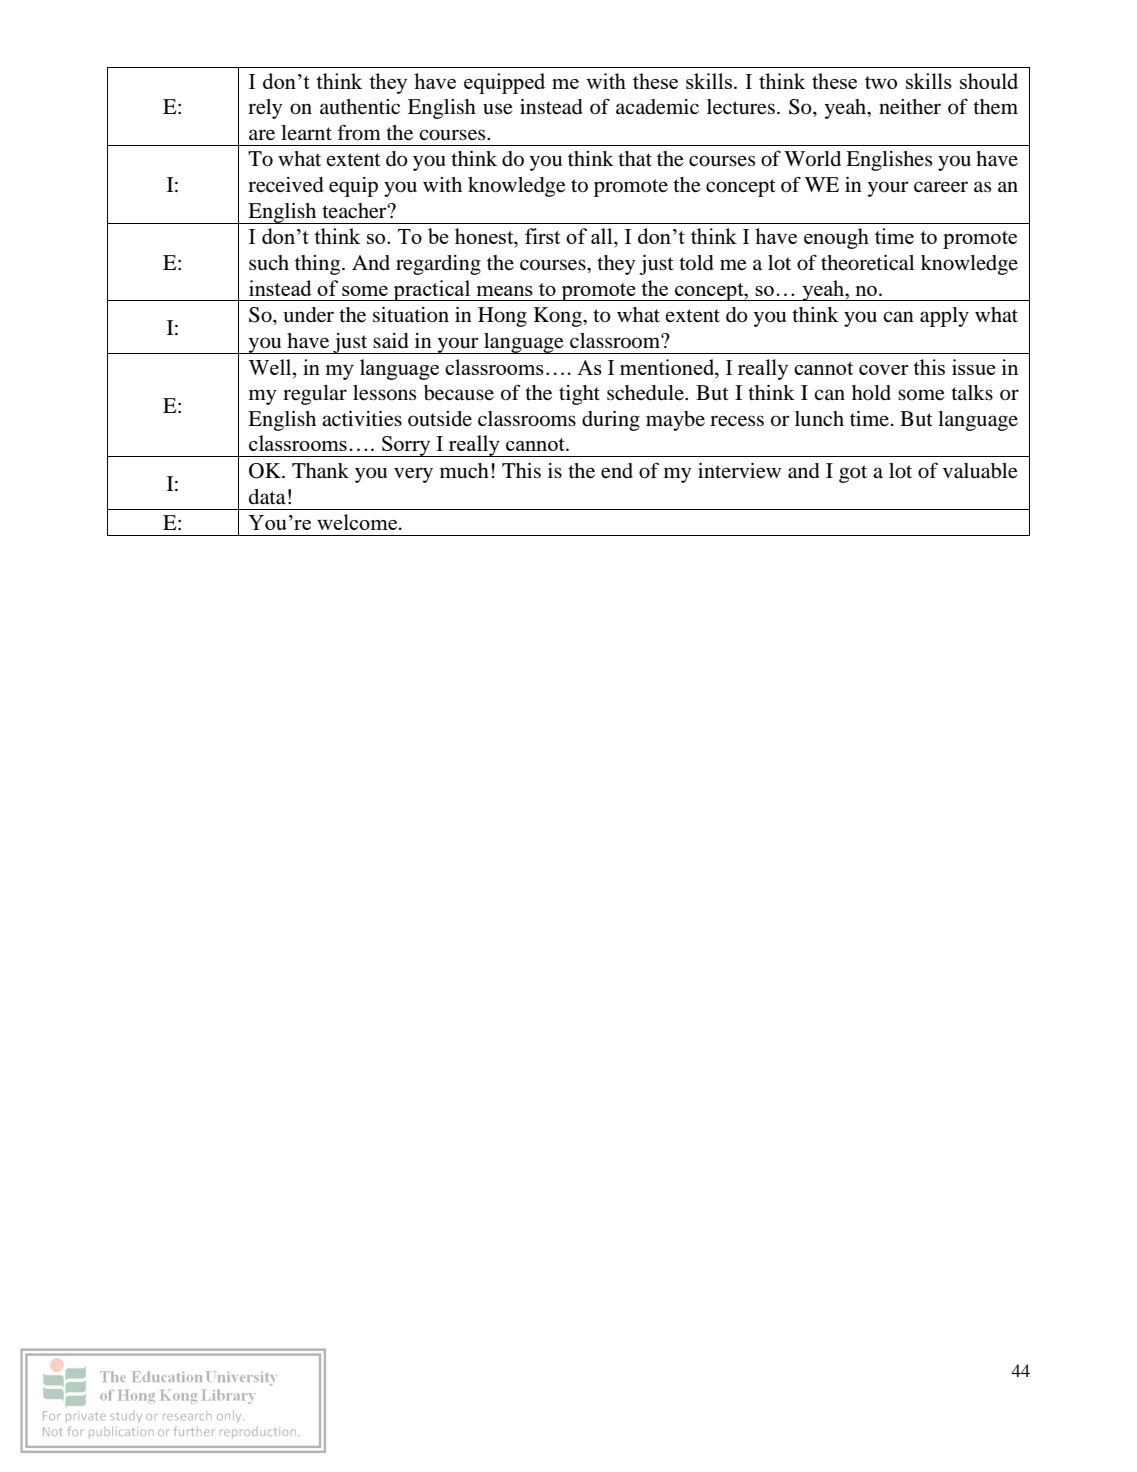 This screenshot has height=1472, width=1137. Describe the element at coordinates (635, 159) in the screenshot. I see `that` at that location.
